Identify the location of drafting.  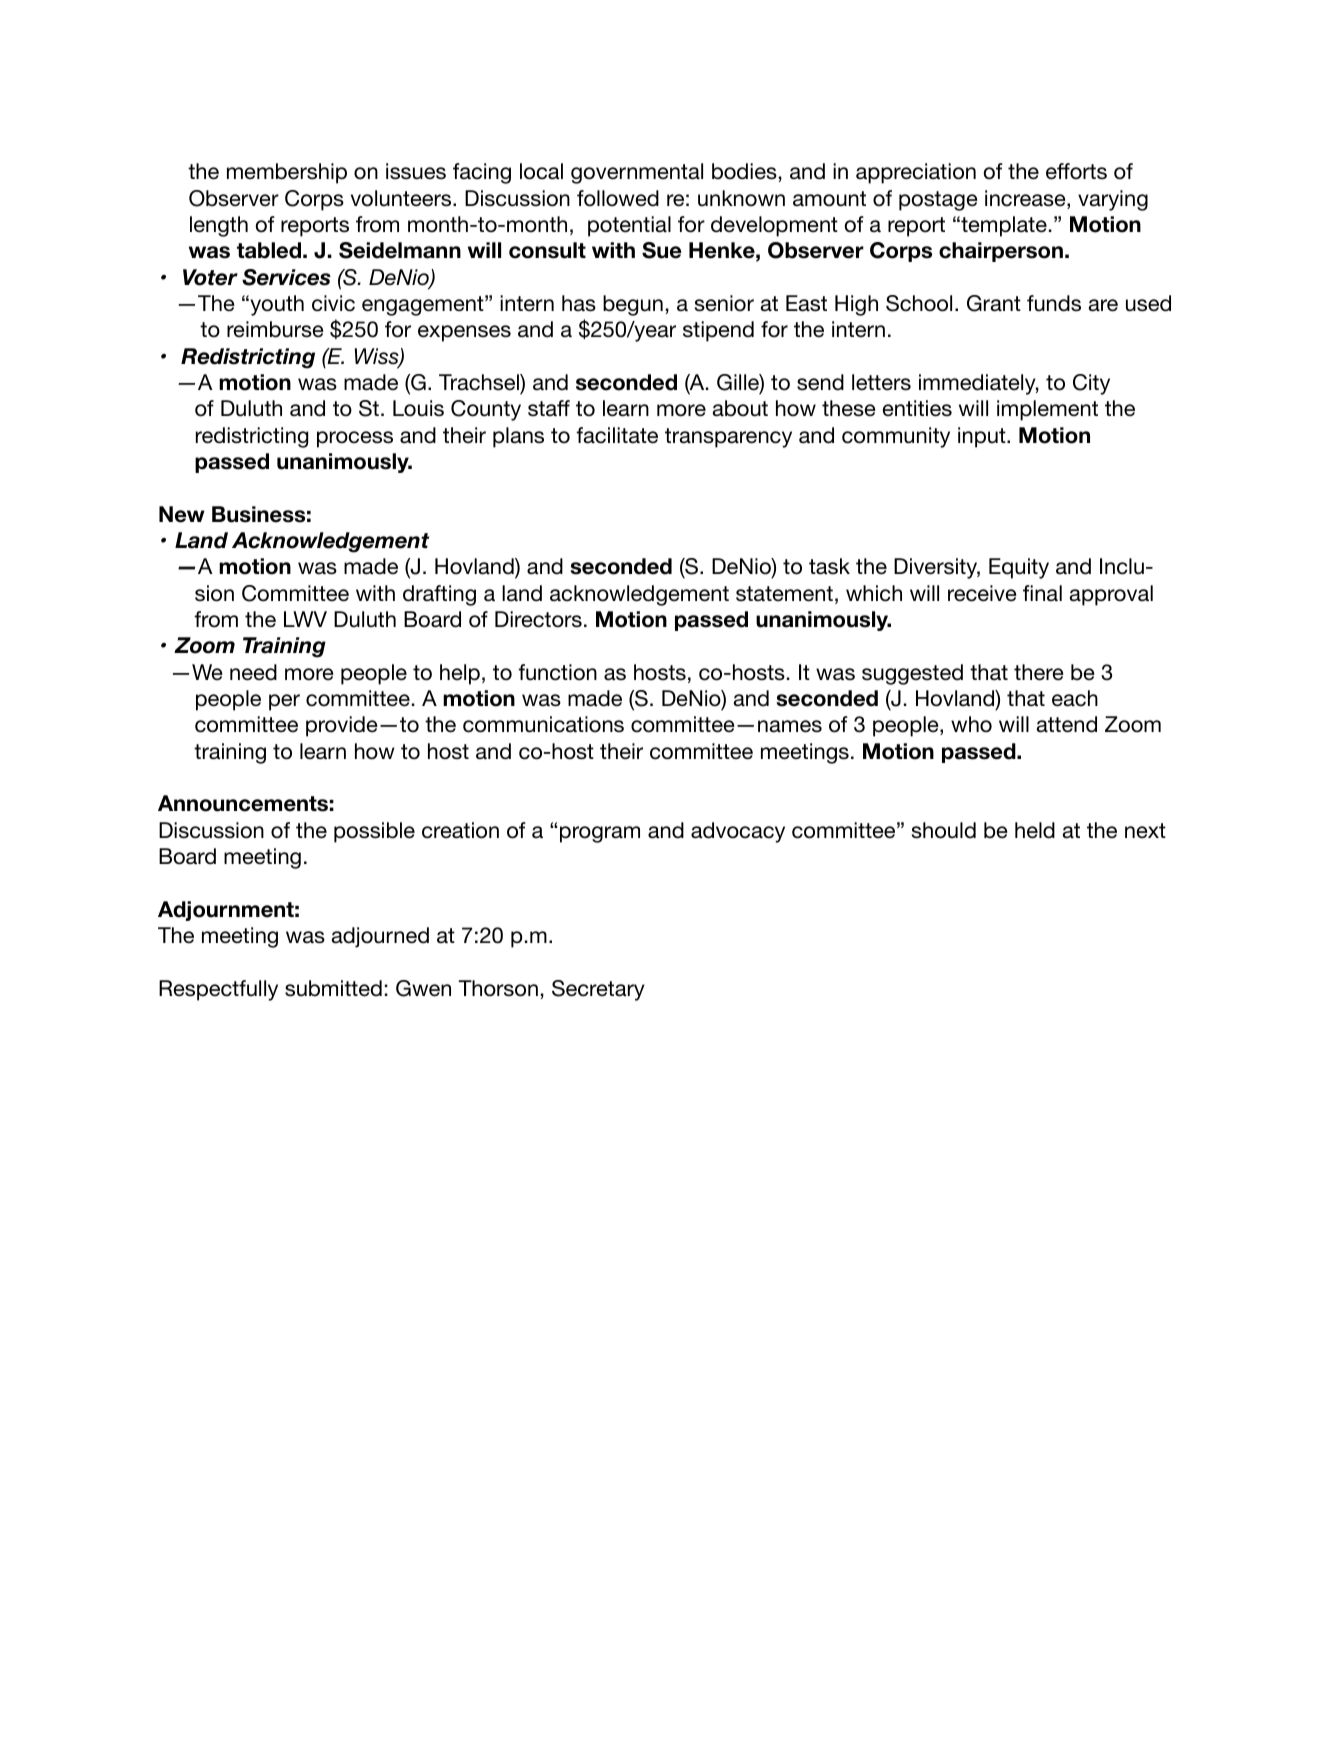
(439, 595).
